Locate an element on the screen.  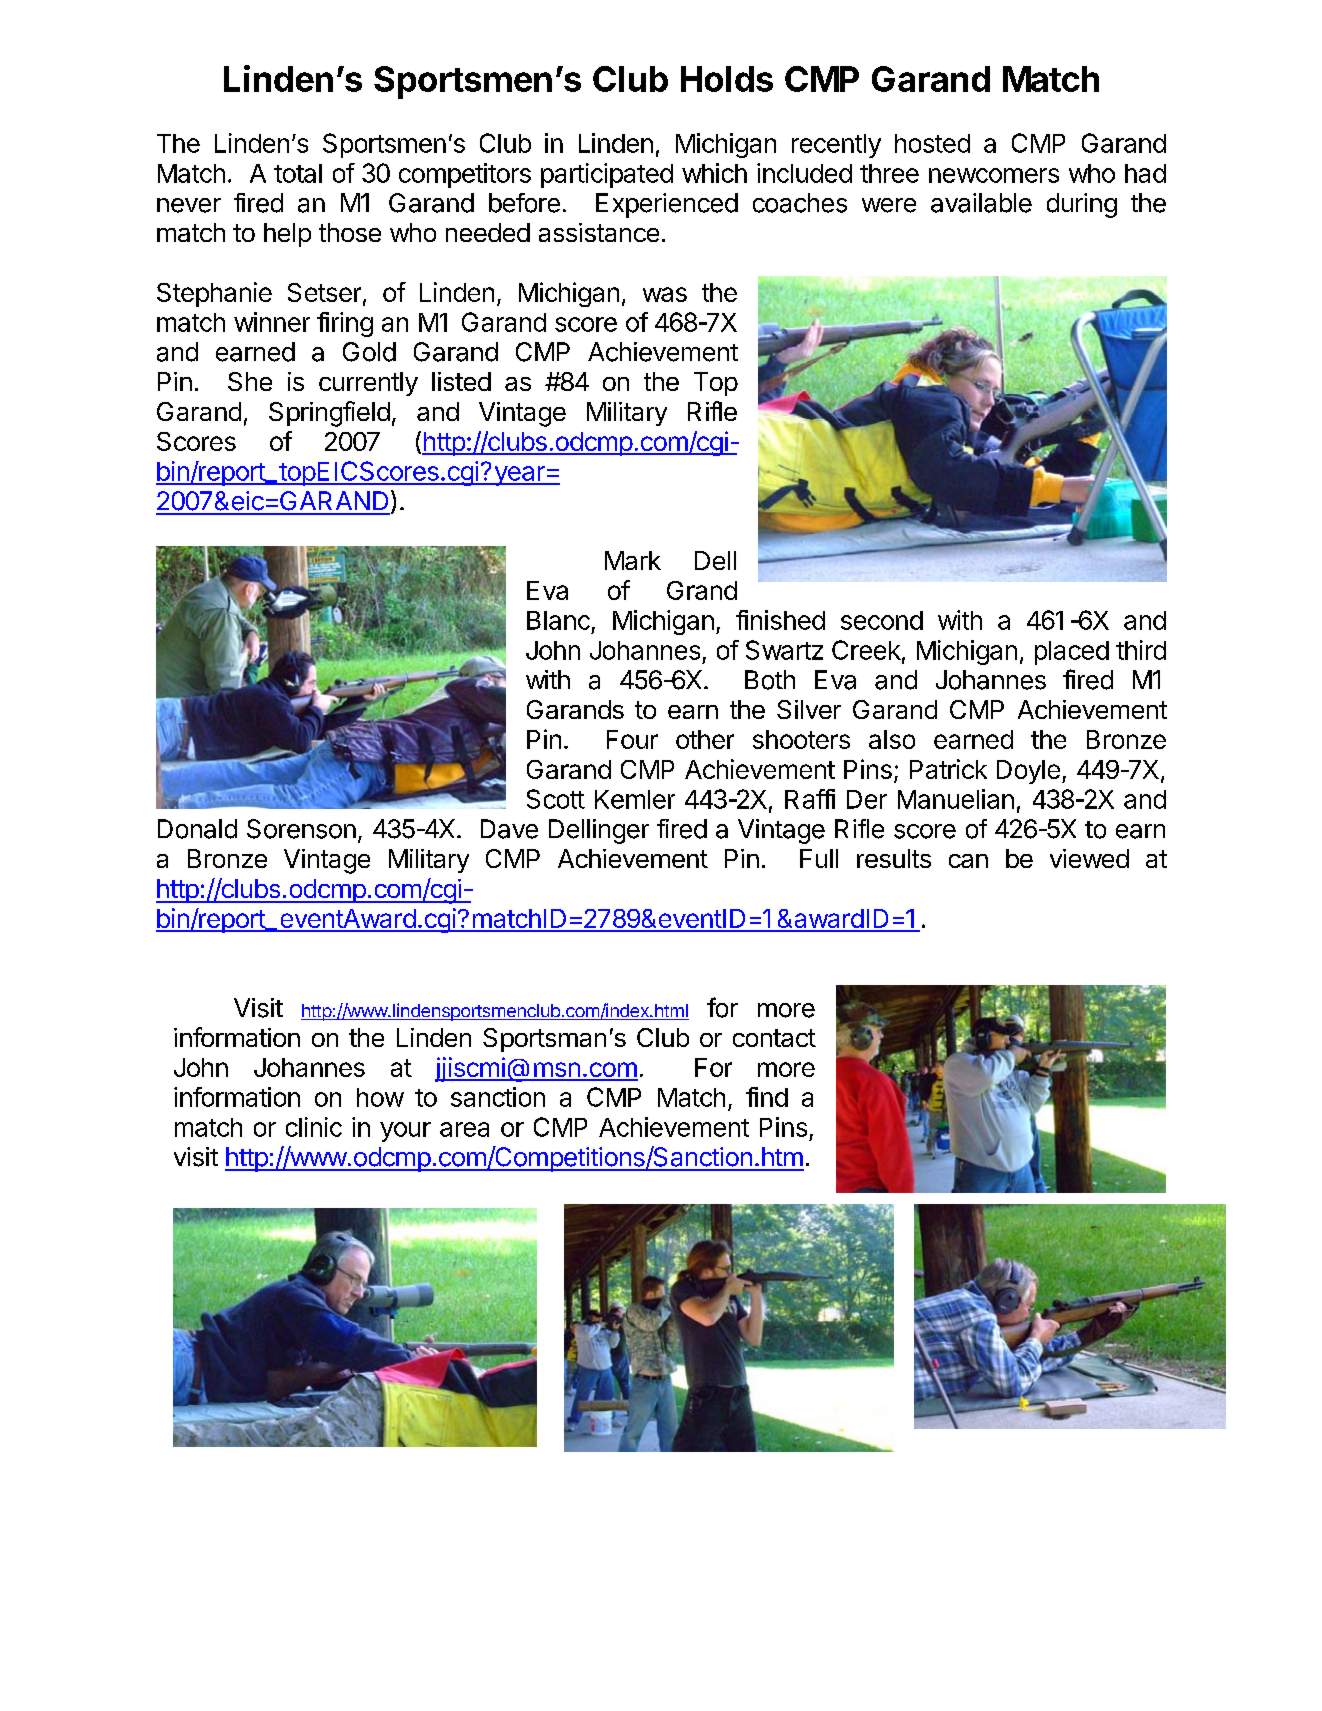
Blanc is located at coordinates (558, 620).
